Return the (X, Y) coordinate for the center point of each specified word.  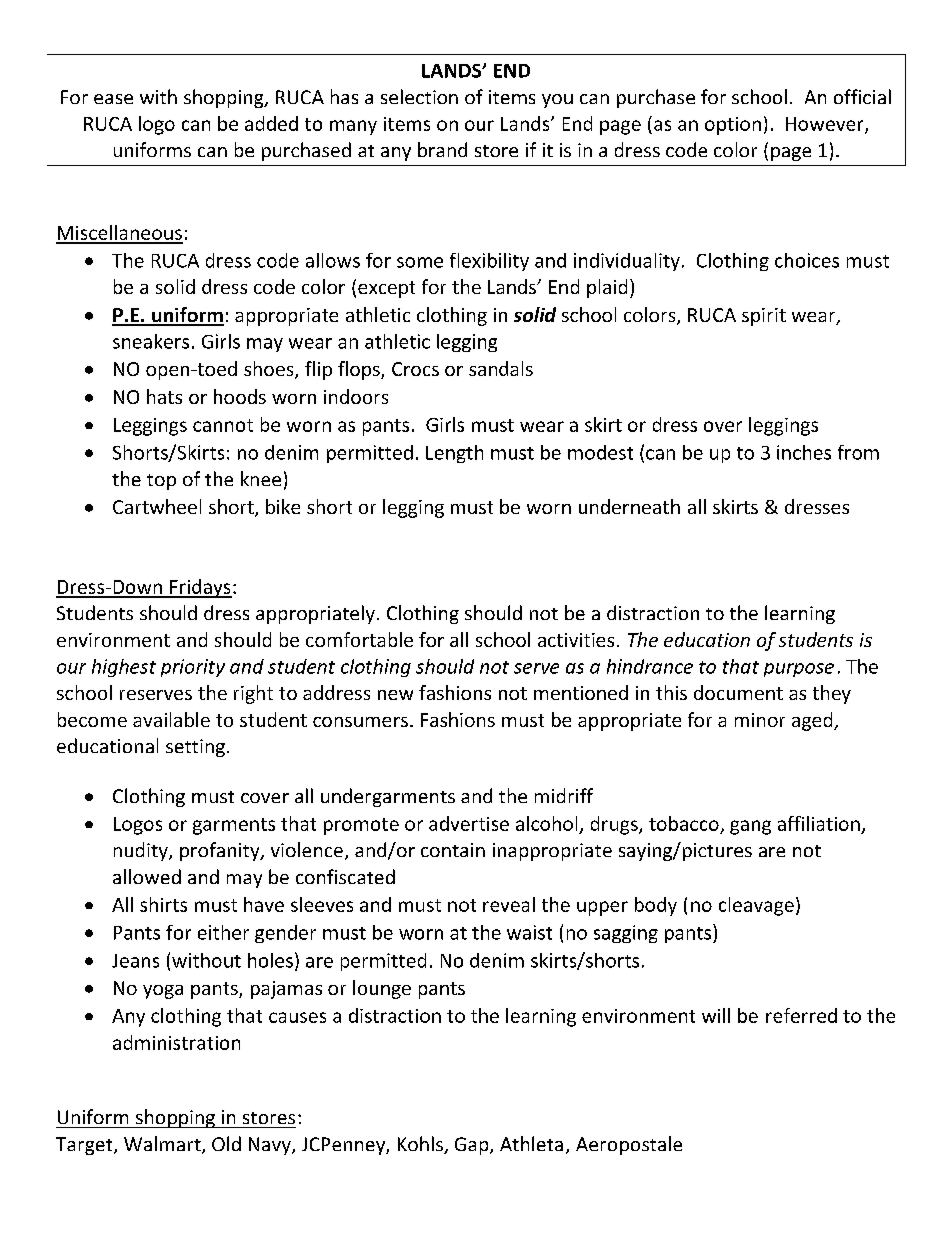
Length (454, 454)
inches (804, 452)
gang (750, 827)
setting (195, 748)
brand (442, 149)
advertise (469, 823)
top (161, 482)
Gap (473, 1146)
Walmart (163, 1145)
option (733, 126)
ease (113, 99)
